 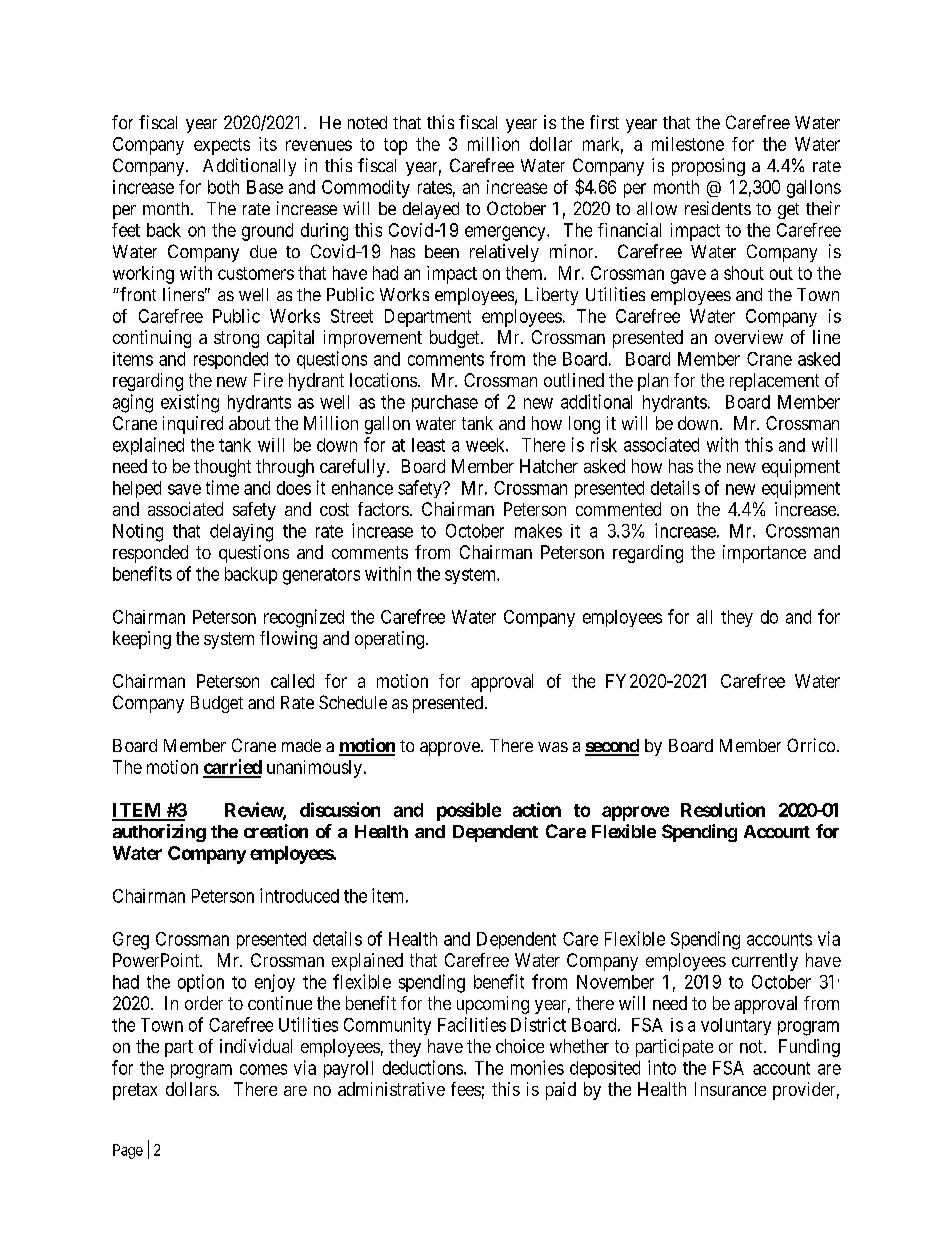 What do you see at coordinates (764, 554) in the image?
I see `importance` at bounding box center [764, 554].
